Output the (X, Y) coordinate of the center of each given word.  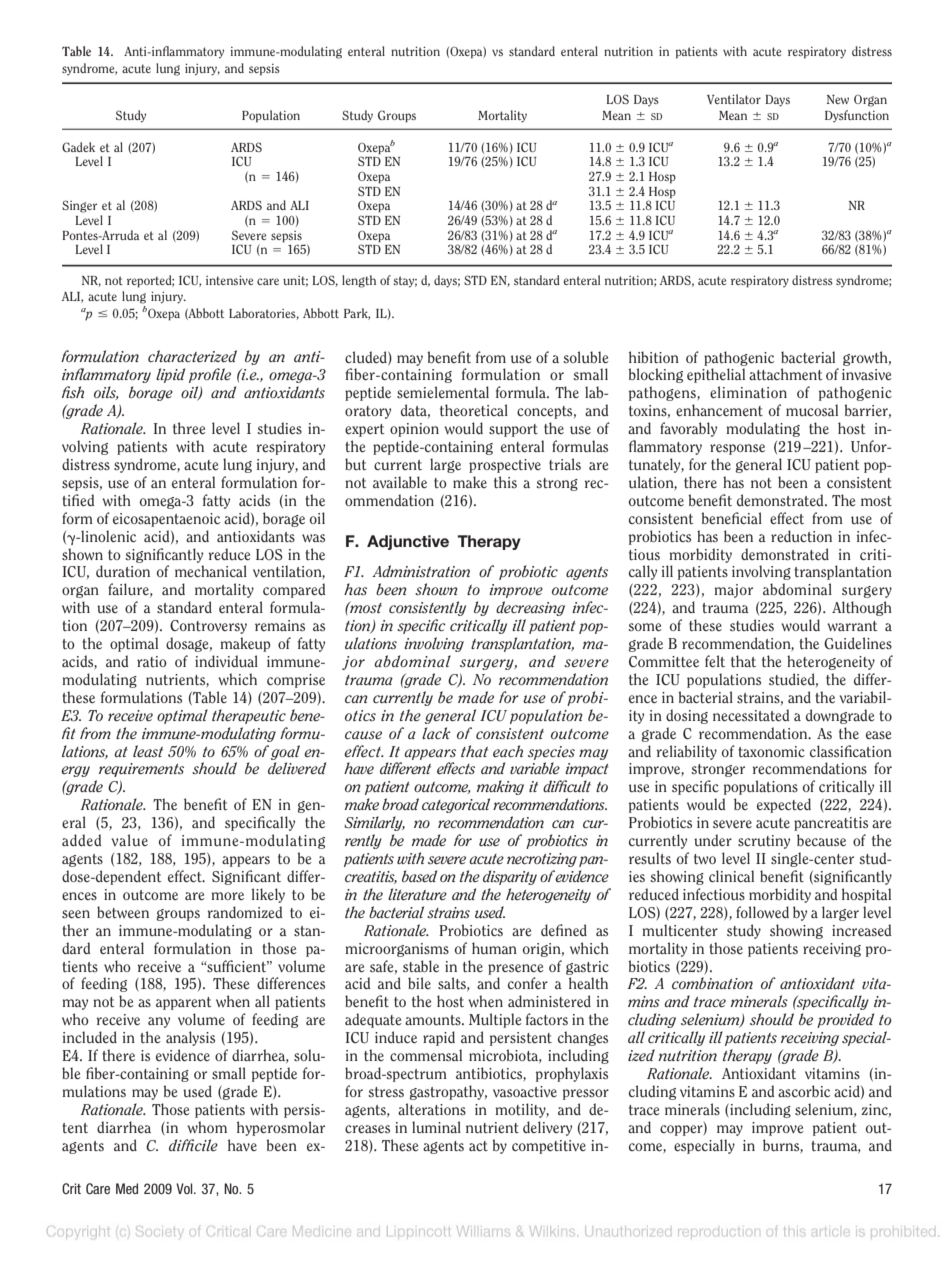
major (733, 591)
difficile (193, 1145)
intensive (229, 280)
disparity (510, 877)
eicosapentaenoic (166, 520)
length (359, 281)
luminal (436, 1127)
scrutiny (764, 842)
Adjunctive (408, 542)
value (129, 840)
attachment (785, 374)
